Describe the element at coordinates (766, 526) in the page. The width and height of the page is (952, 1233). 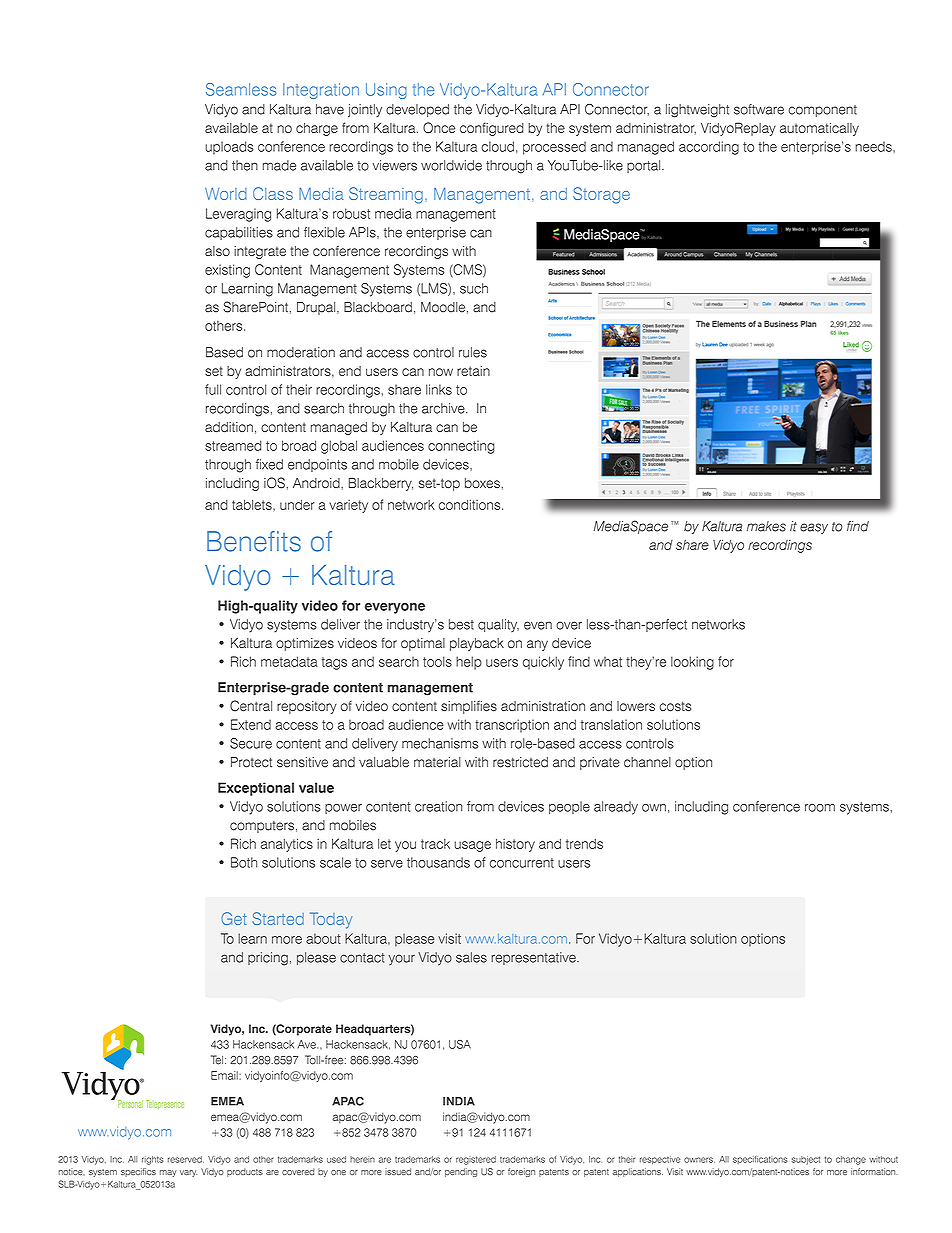
I see `makes` at that location.
